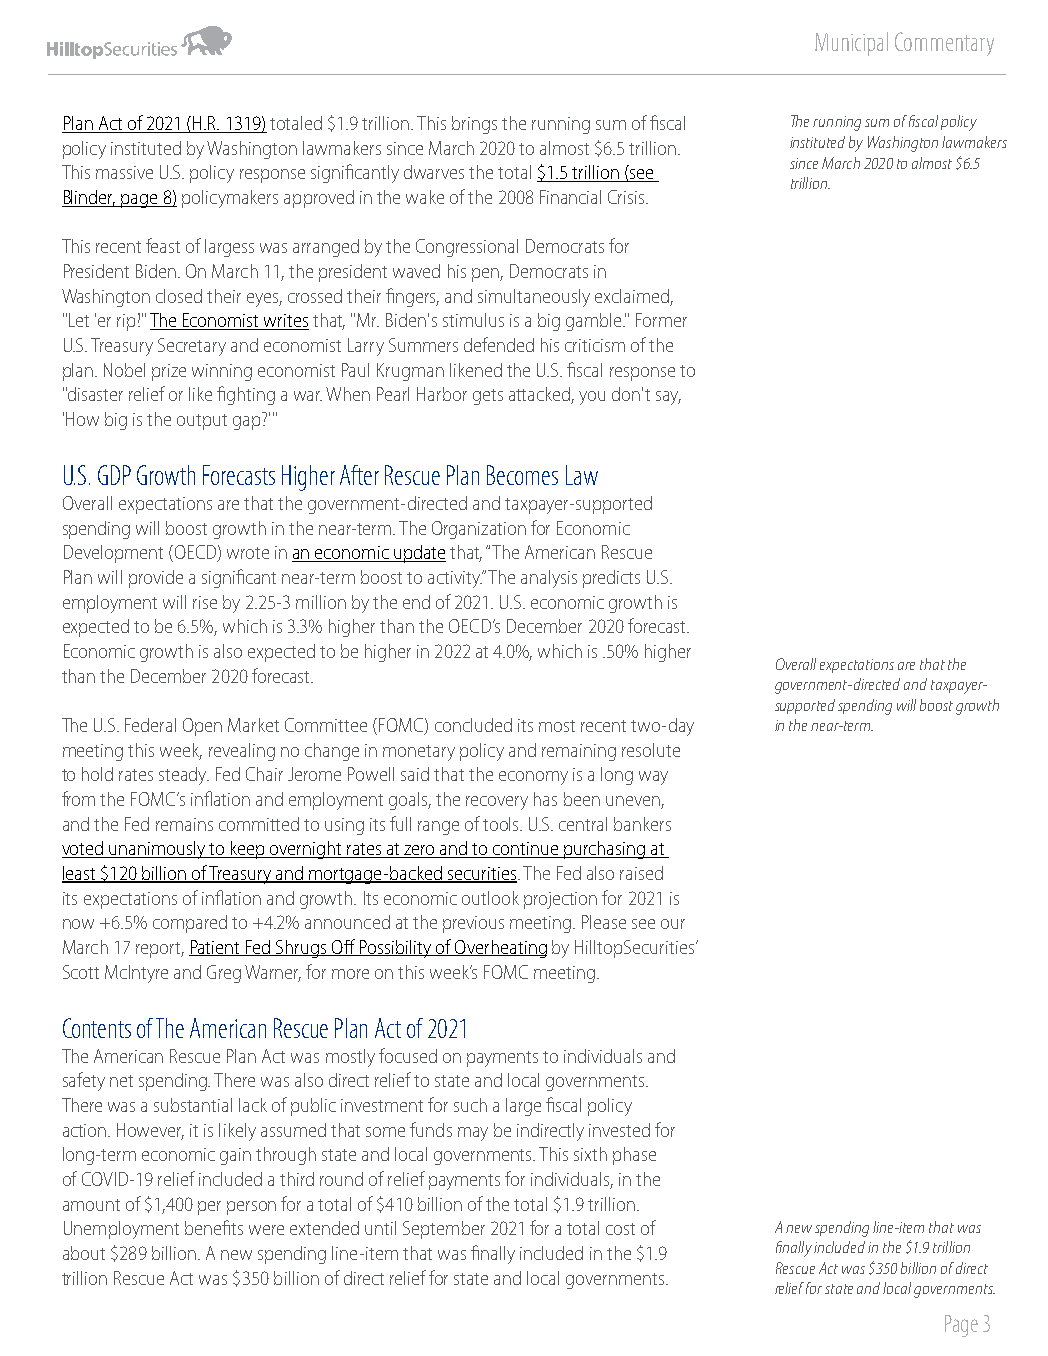  I want to click on Overheating, so click(500, 949).
